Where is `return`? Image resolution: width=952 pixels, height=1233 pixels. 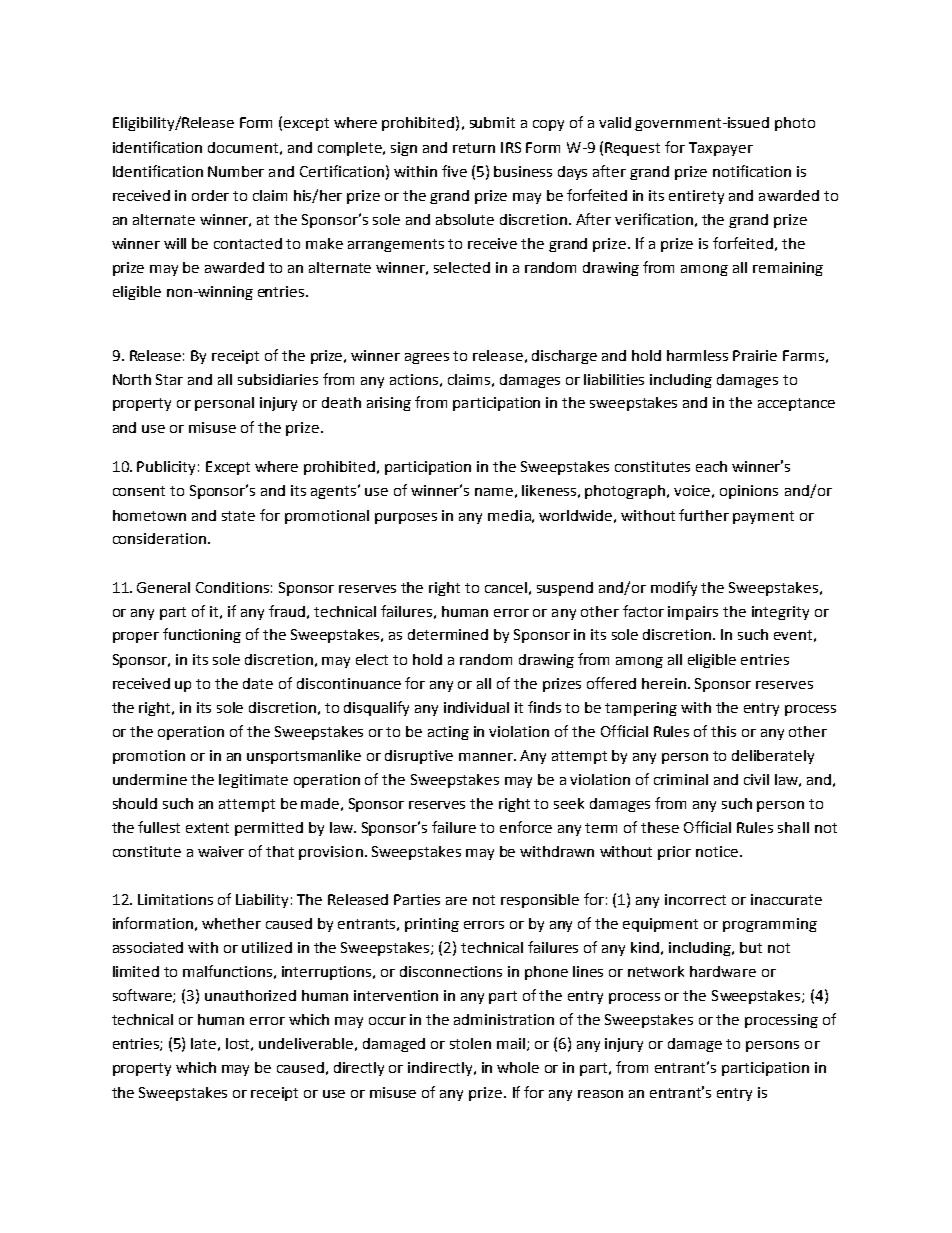 return is located at coordinates (474, 148).
